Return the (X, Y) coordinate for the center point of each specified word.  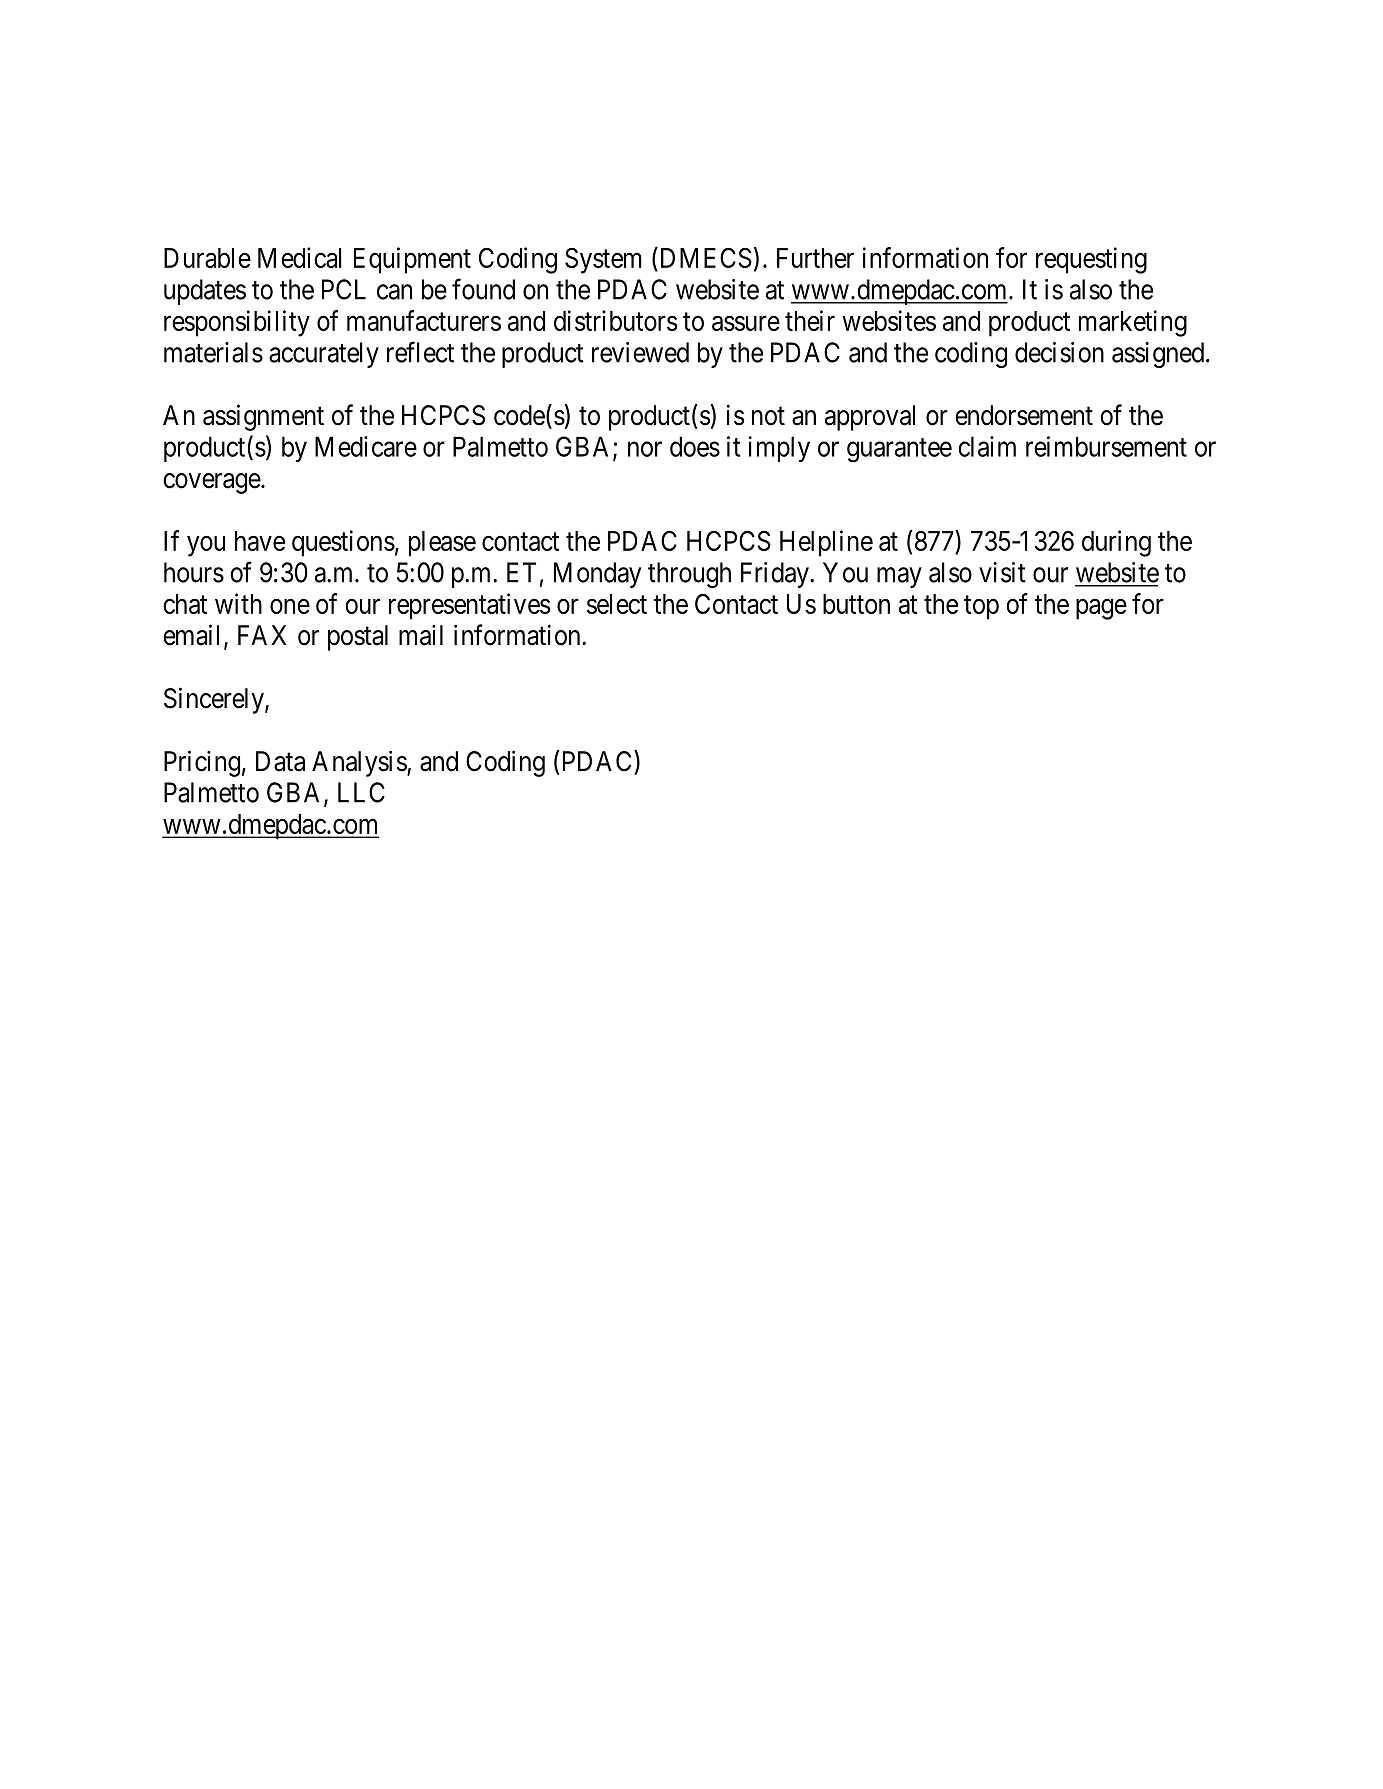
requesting (1091, 260)
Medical (300, 257)
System (603, 261)
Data (280, 761)
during (1116, 543)
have (260, 541)
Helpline (826, 543)
